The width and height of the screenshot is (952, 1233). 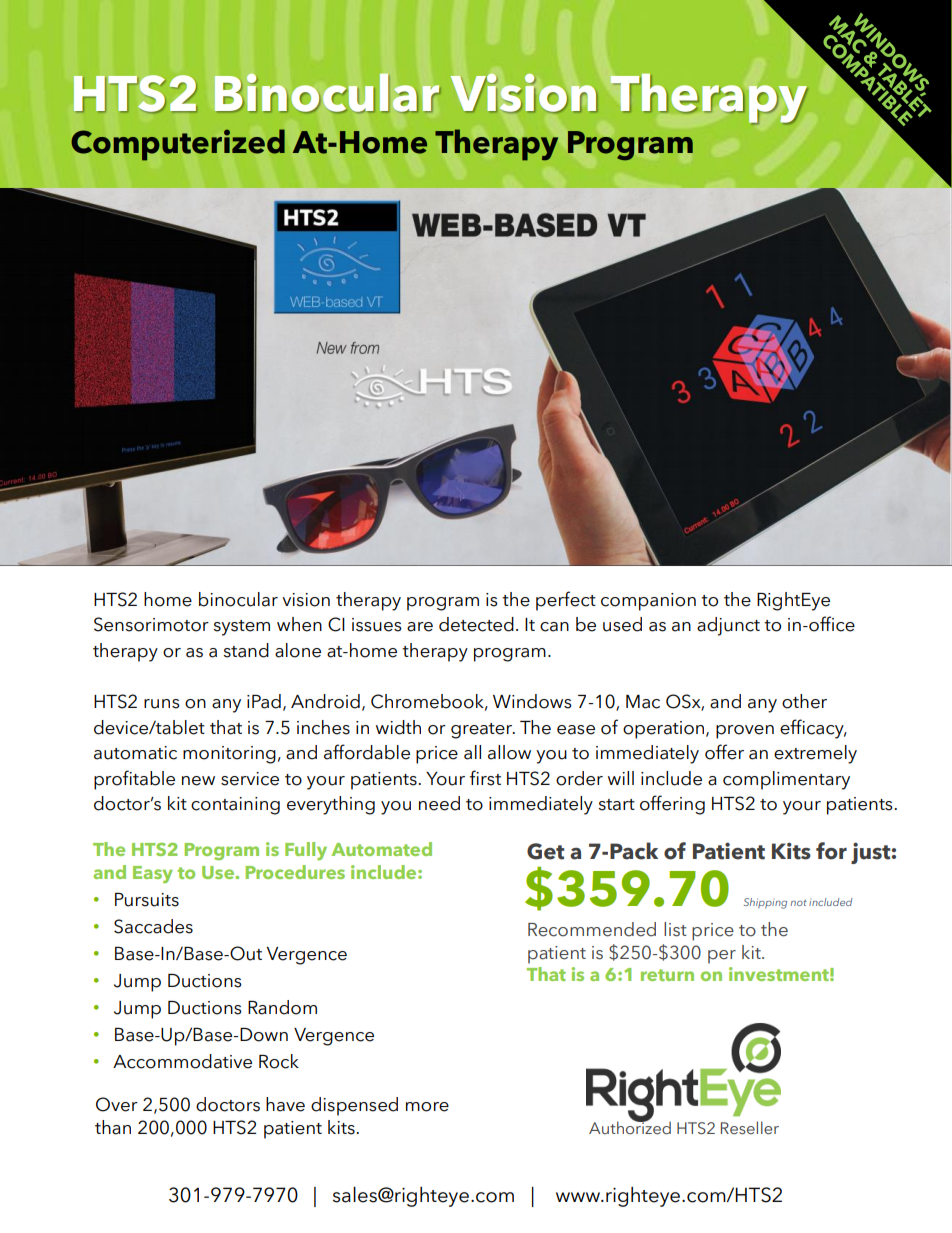 What do you see at coordinates (728, 626) in the screenshot?
I see `adjunct` at bounding box center [728, 626].
